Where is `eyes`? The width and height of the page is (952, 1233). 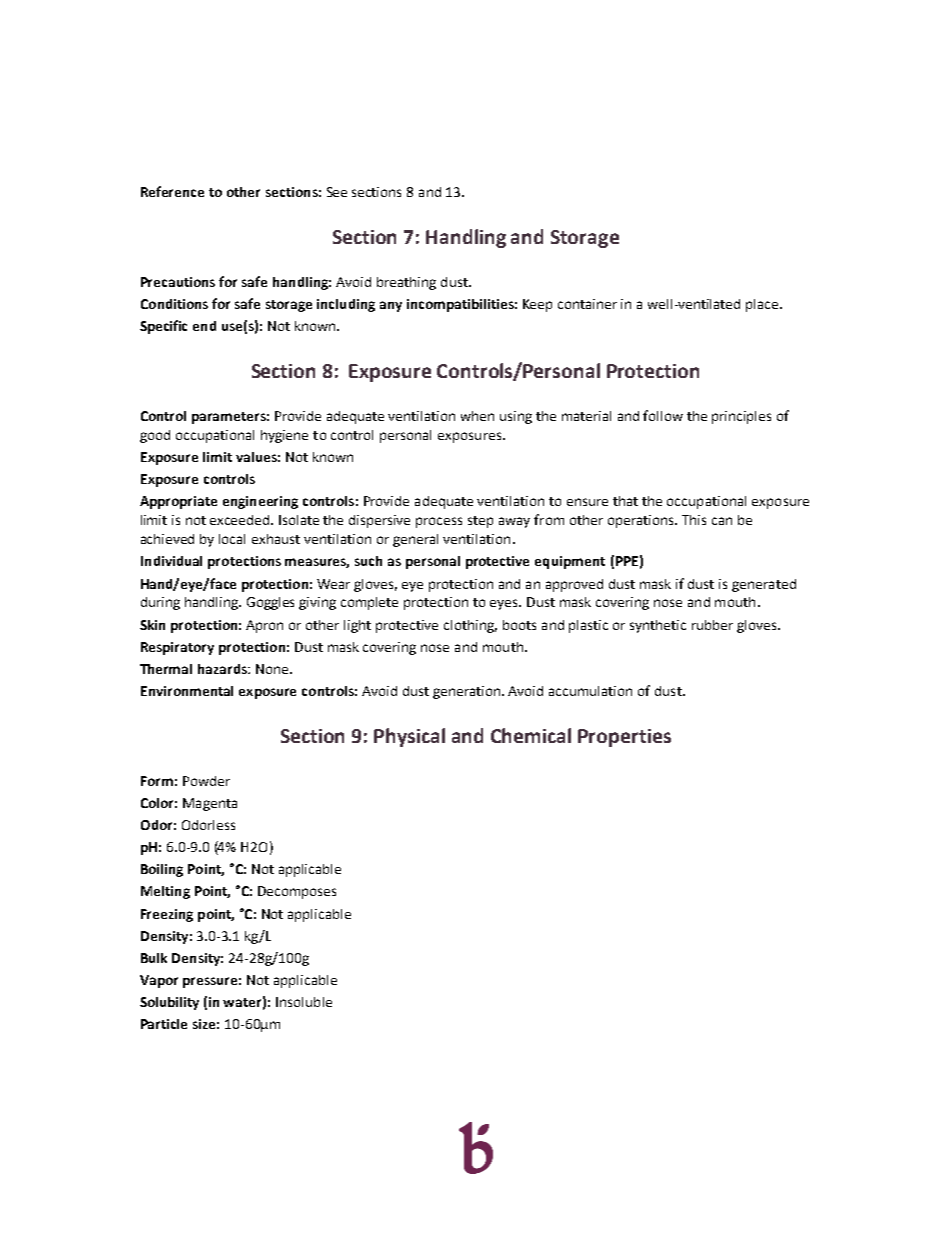
eyes is located at coordinates (505, 604).
